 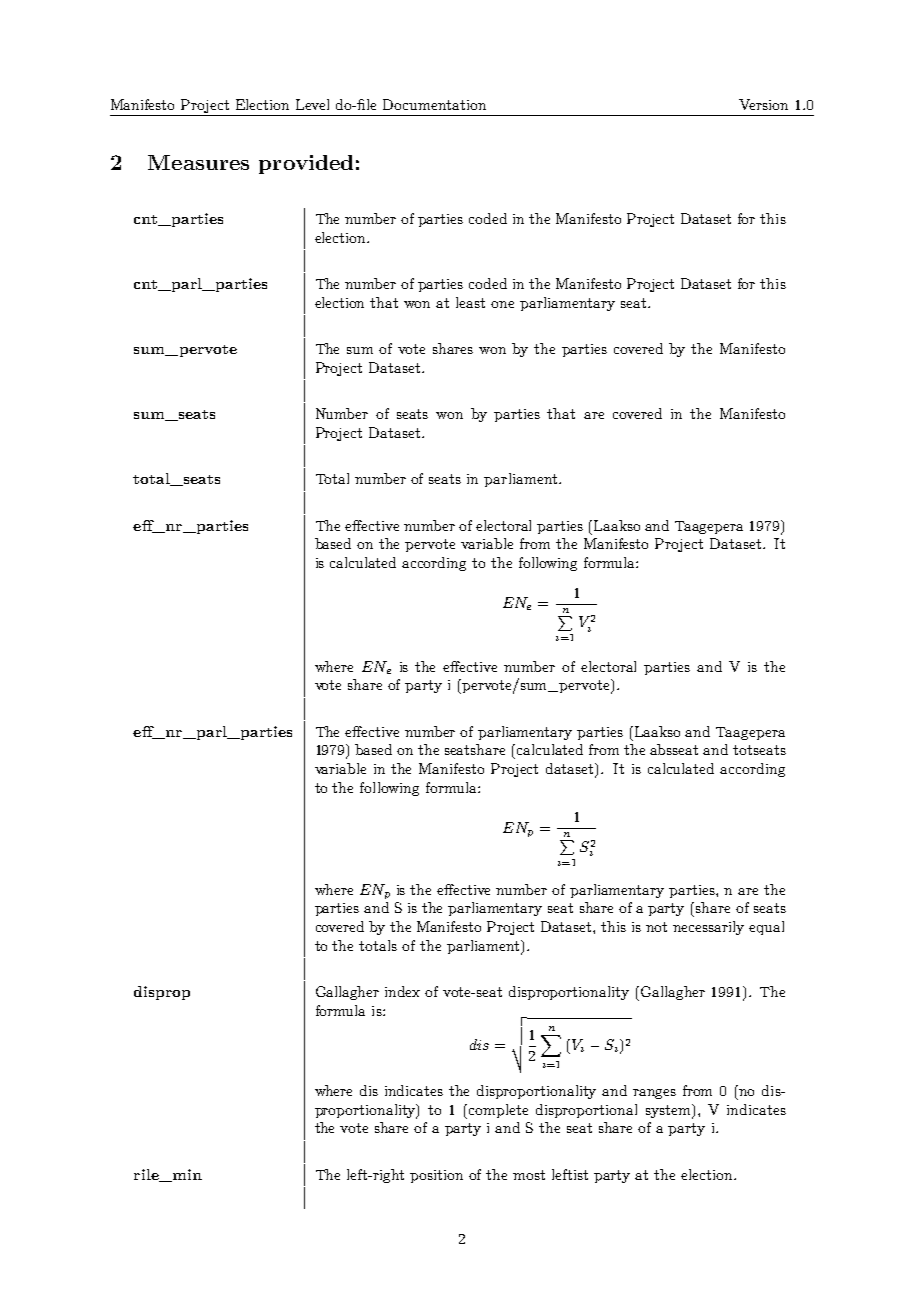 I want to click on equal, so click(x=766, y=928).
